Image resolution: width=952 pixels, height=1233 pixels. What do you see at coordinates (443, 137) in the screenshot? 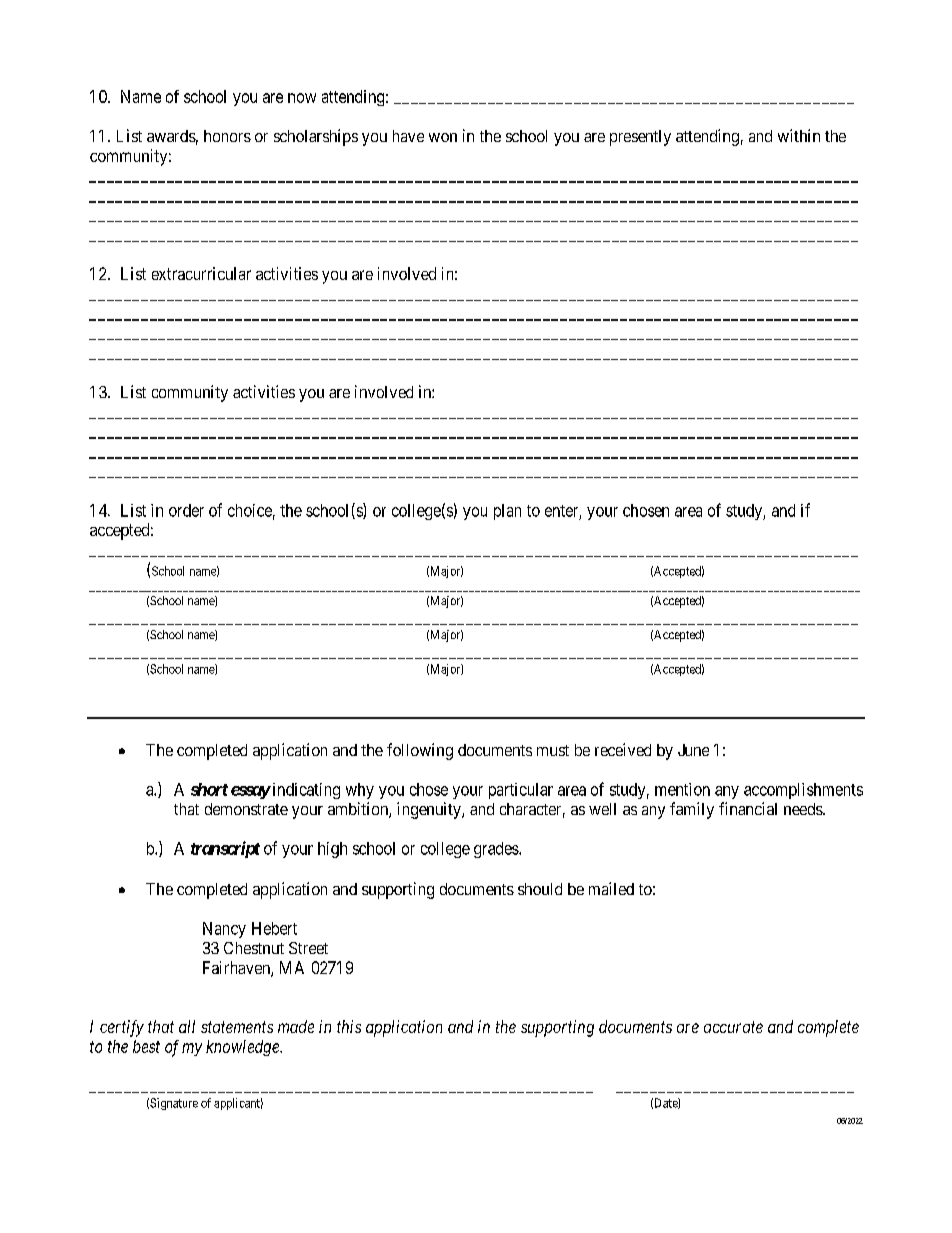
I see `won` at bounding box center [443, 137].
